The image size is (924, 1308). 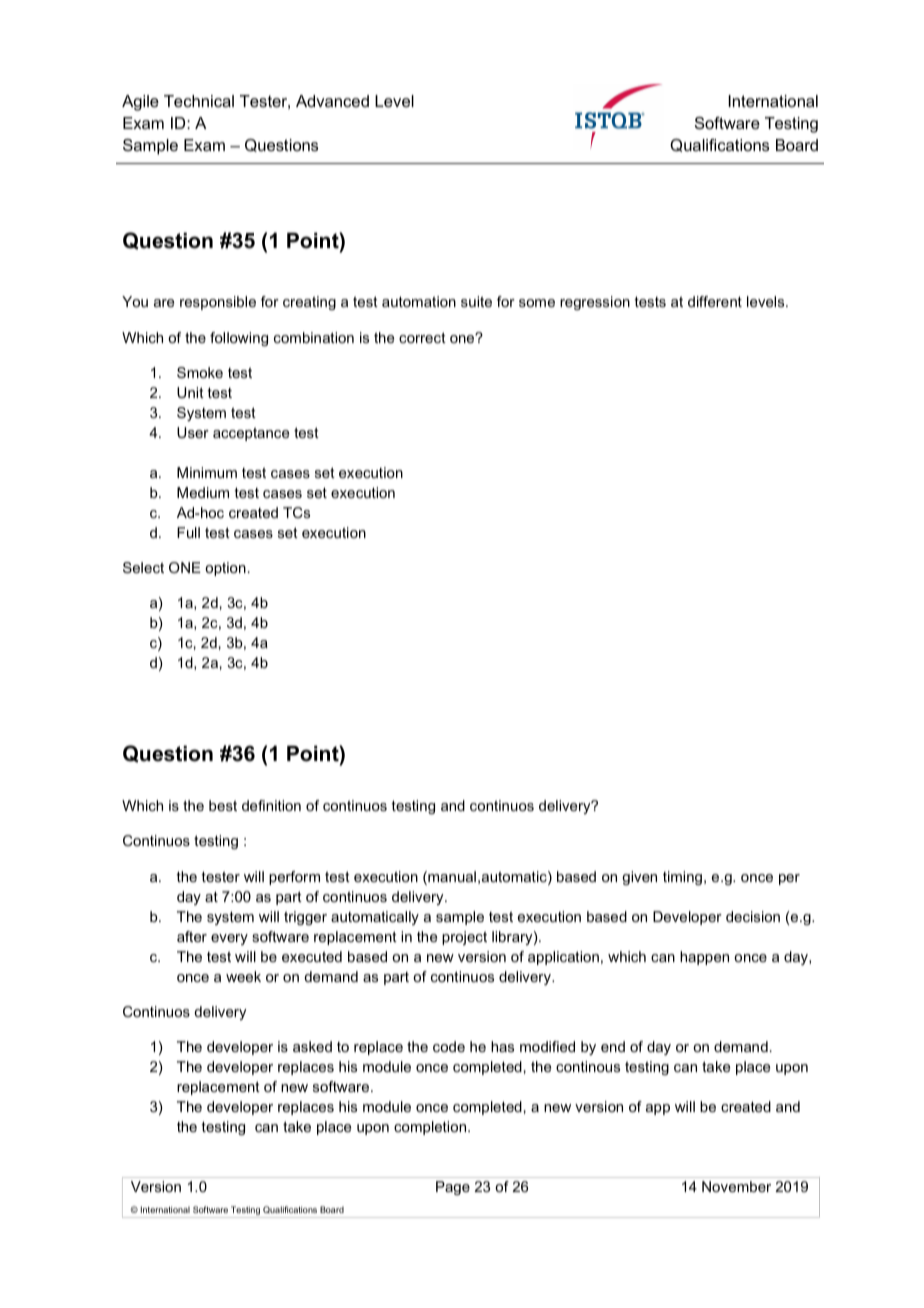 What do you see at coordinates (332, 101) in the document?
I see `Advanced` at bounding box center [332, 101].
